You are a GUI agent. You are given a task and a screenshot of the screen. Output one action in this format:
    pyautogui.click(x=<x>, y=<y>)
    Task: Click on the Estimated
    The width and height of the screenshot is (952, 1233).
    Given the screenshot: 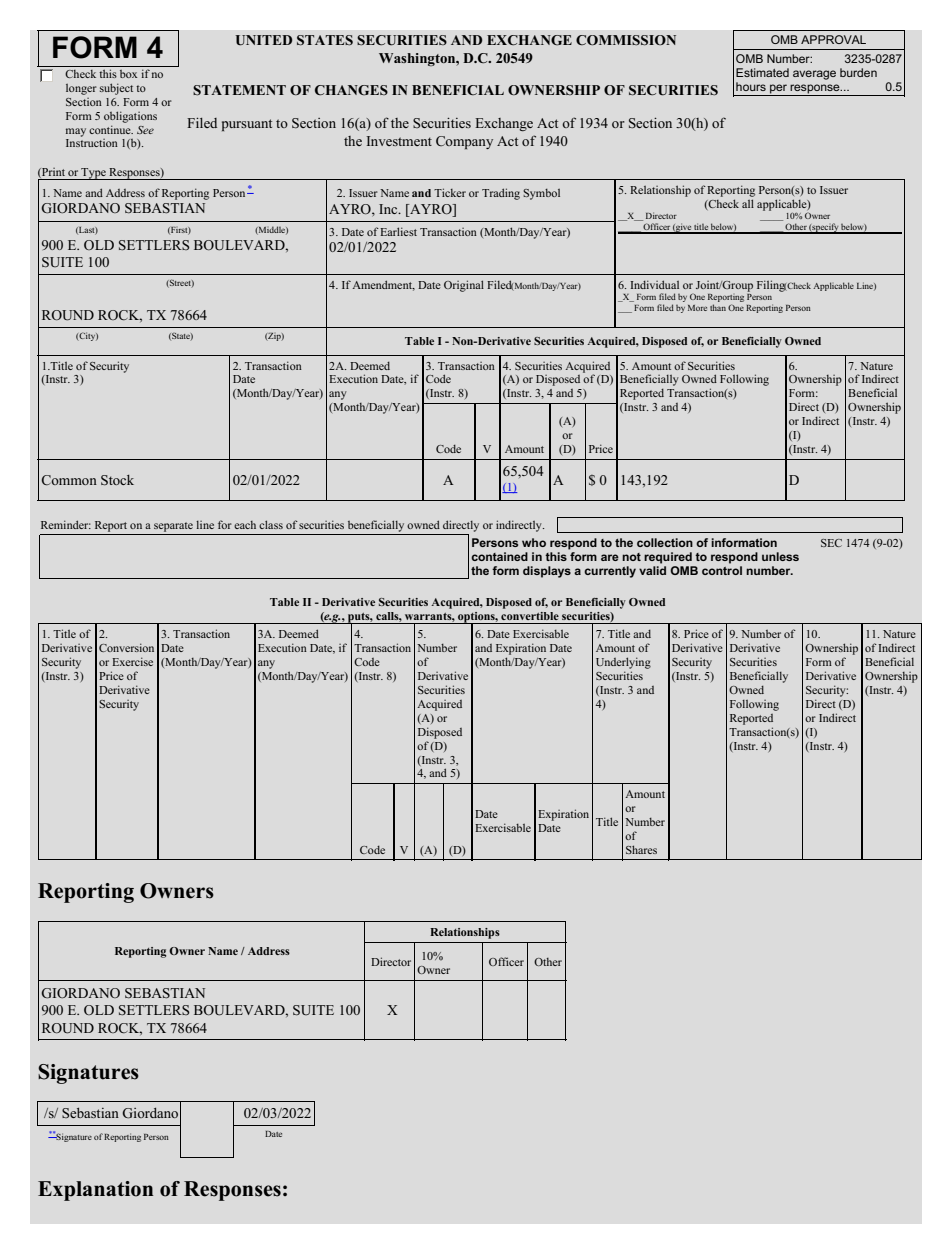 What is the action you would take?
    pyautogui.click(x=762, y=72)
